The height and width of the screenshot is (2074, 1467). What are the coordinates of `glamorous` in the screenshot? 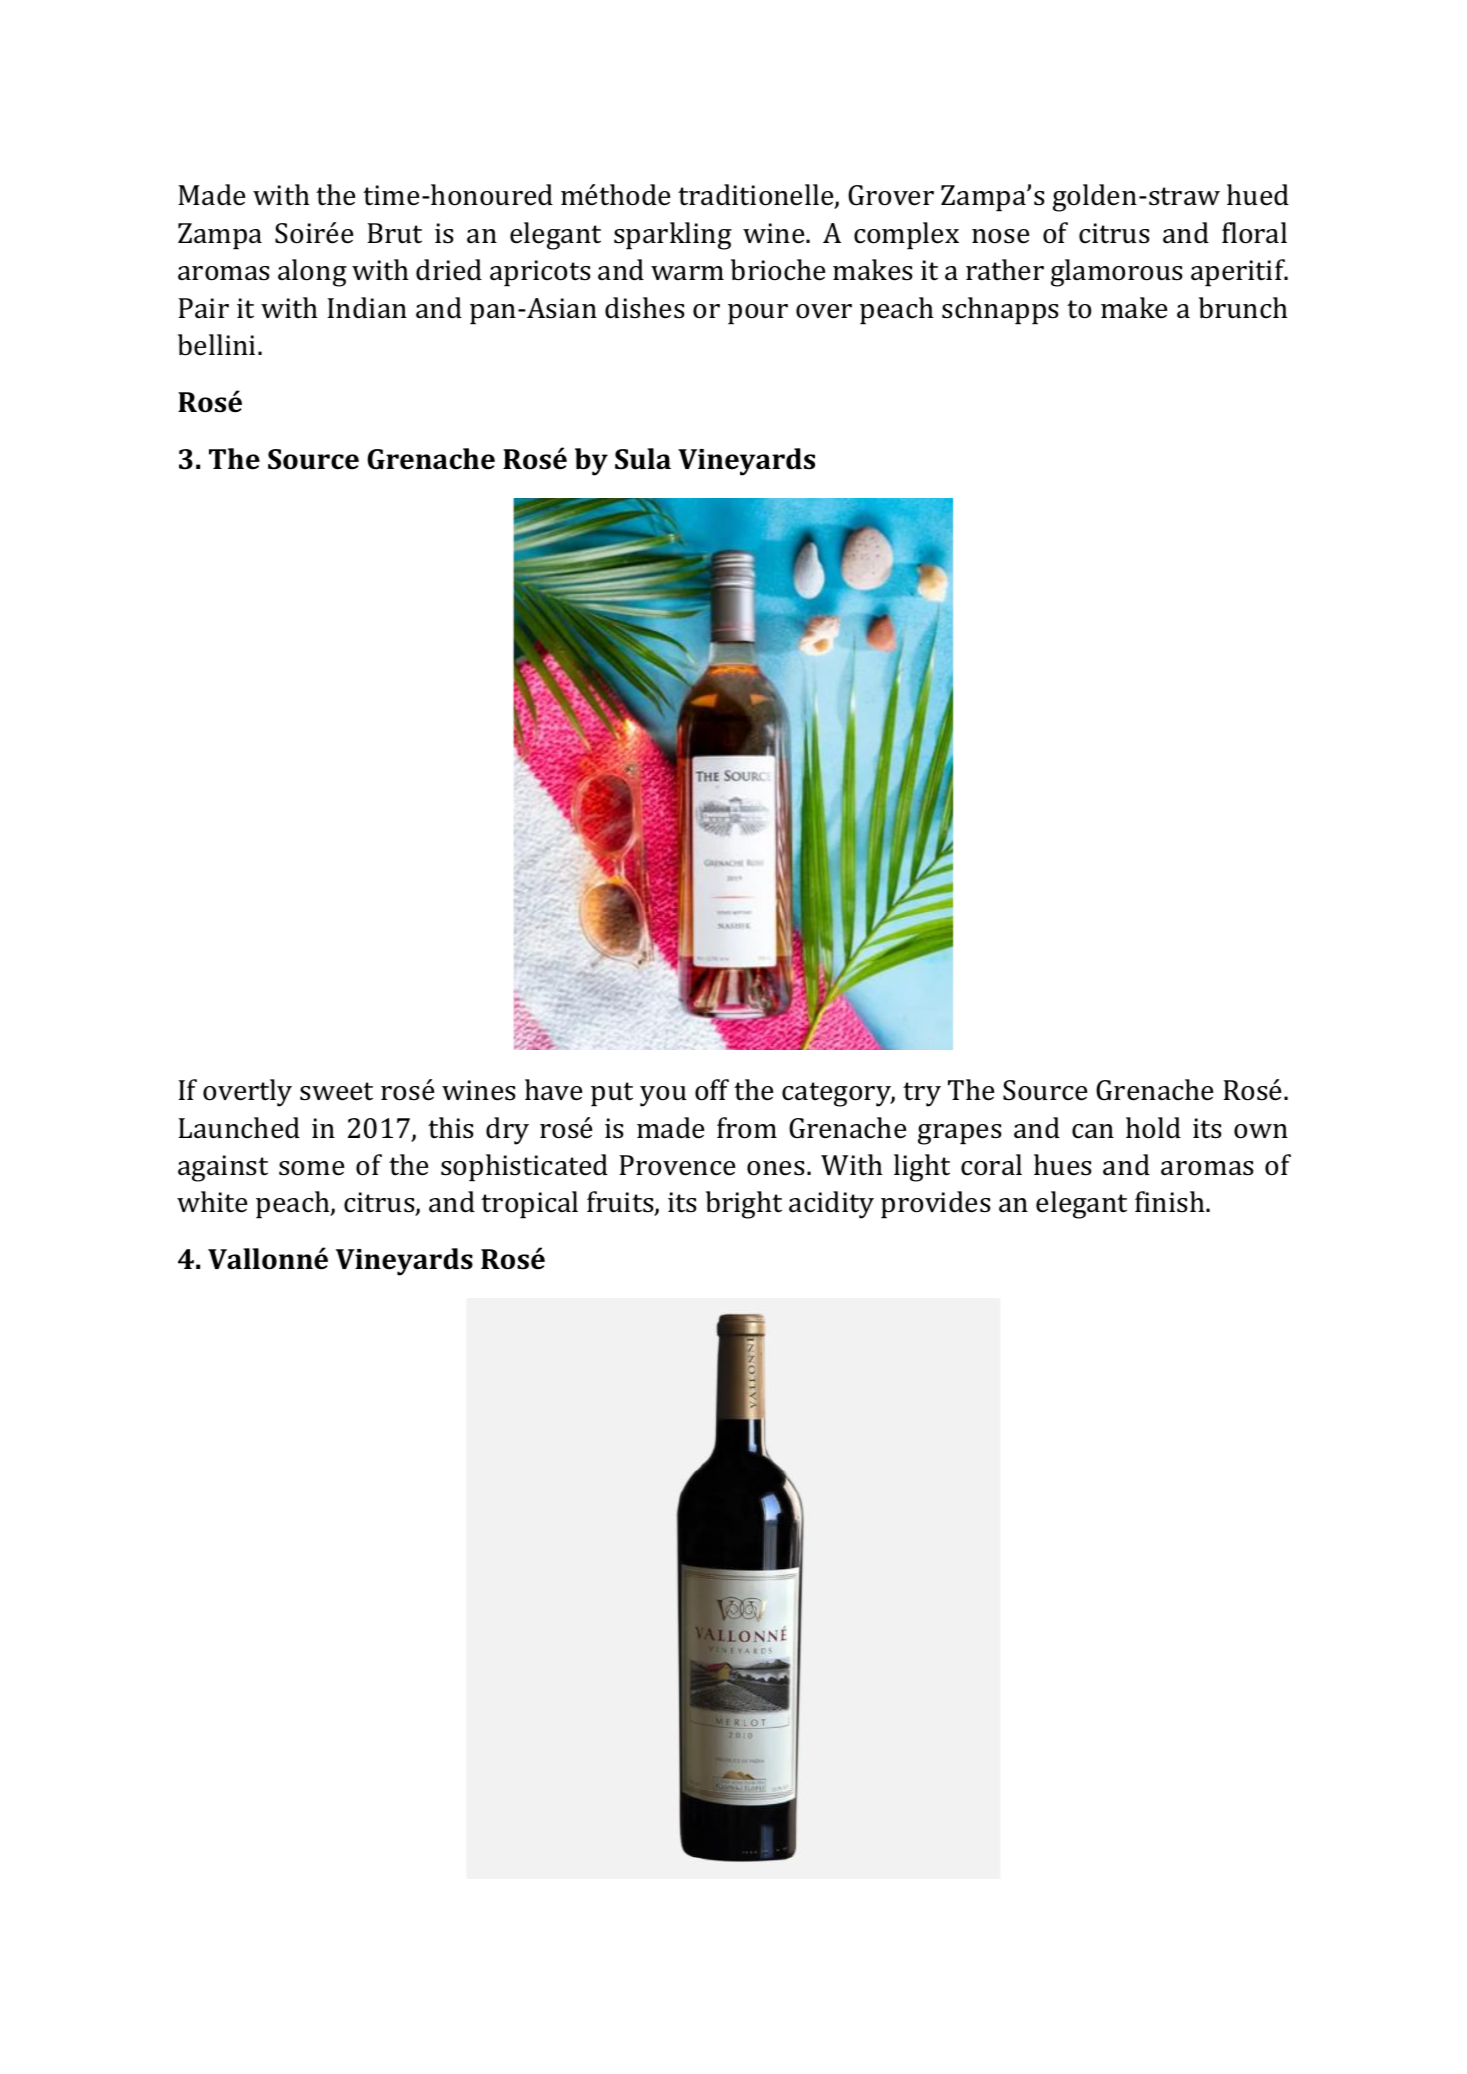 It's located at (1117, 273).
